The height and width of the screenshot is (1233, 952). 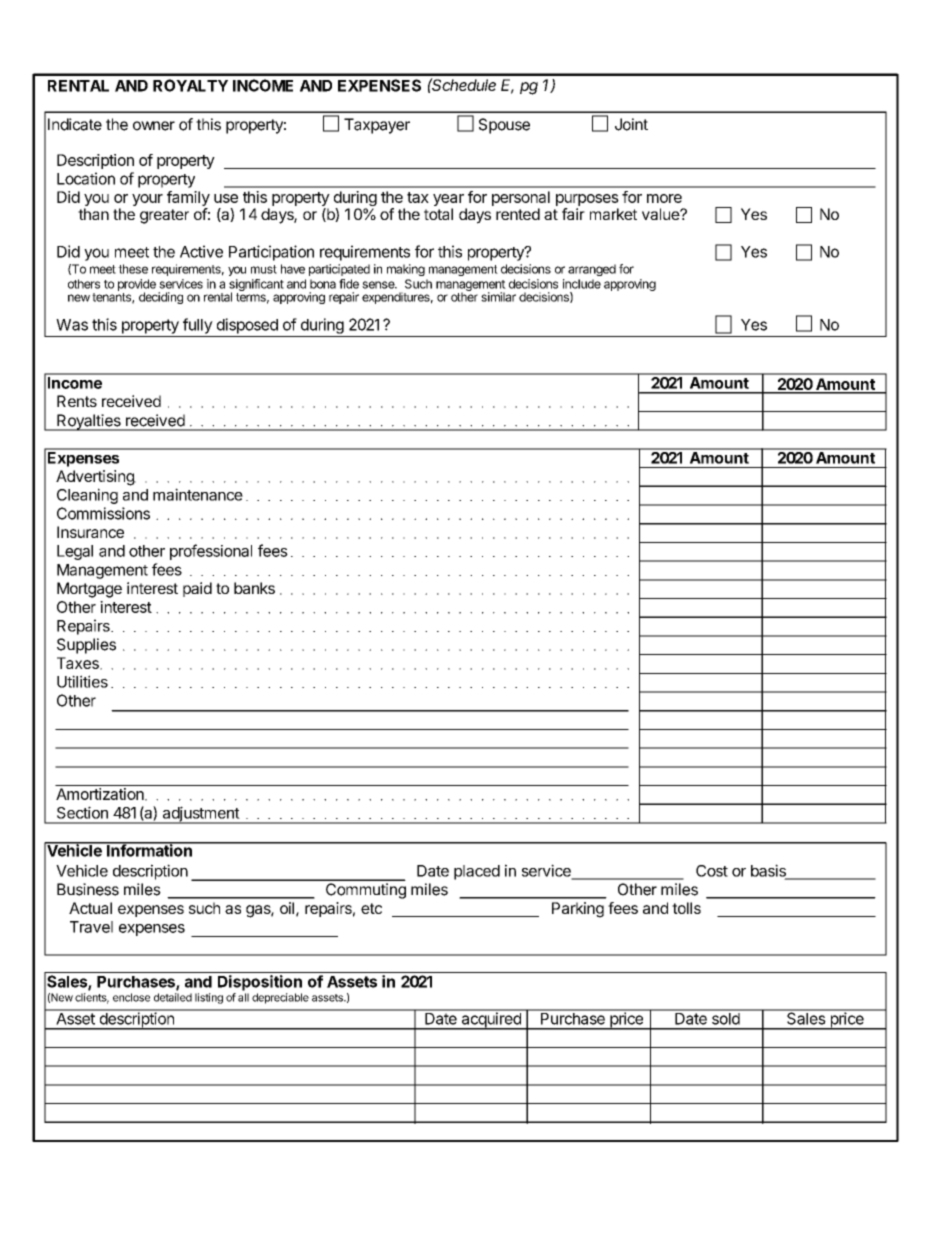 What do you see at coordinates (154, 126) in the screenshot?
I see `owner` at bounding box center [154, 126].
